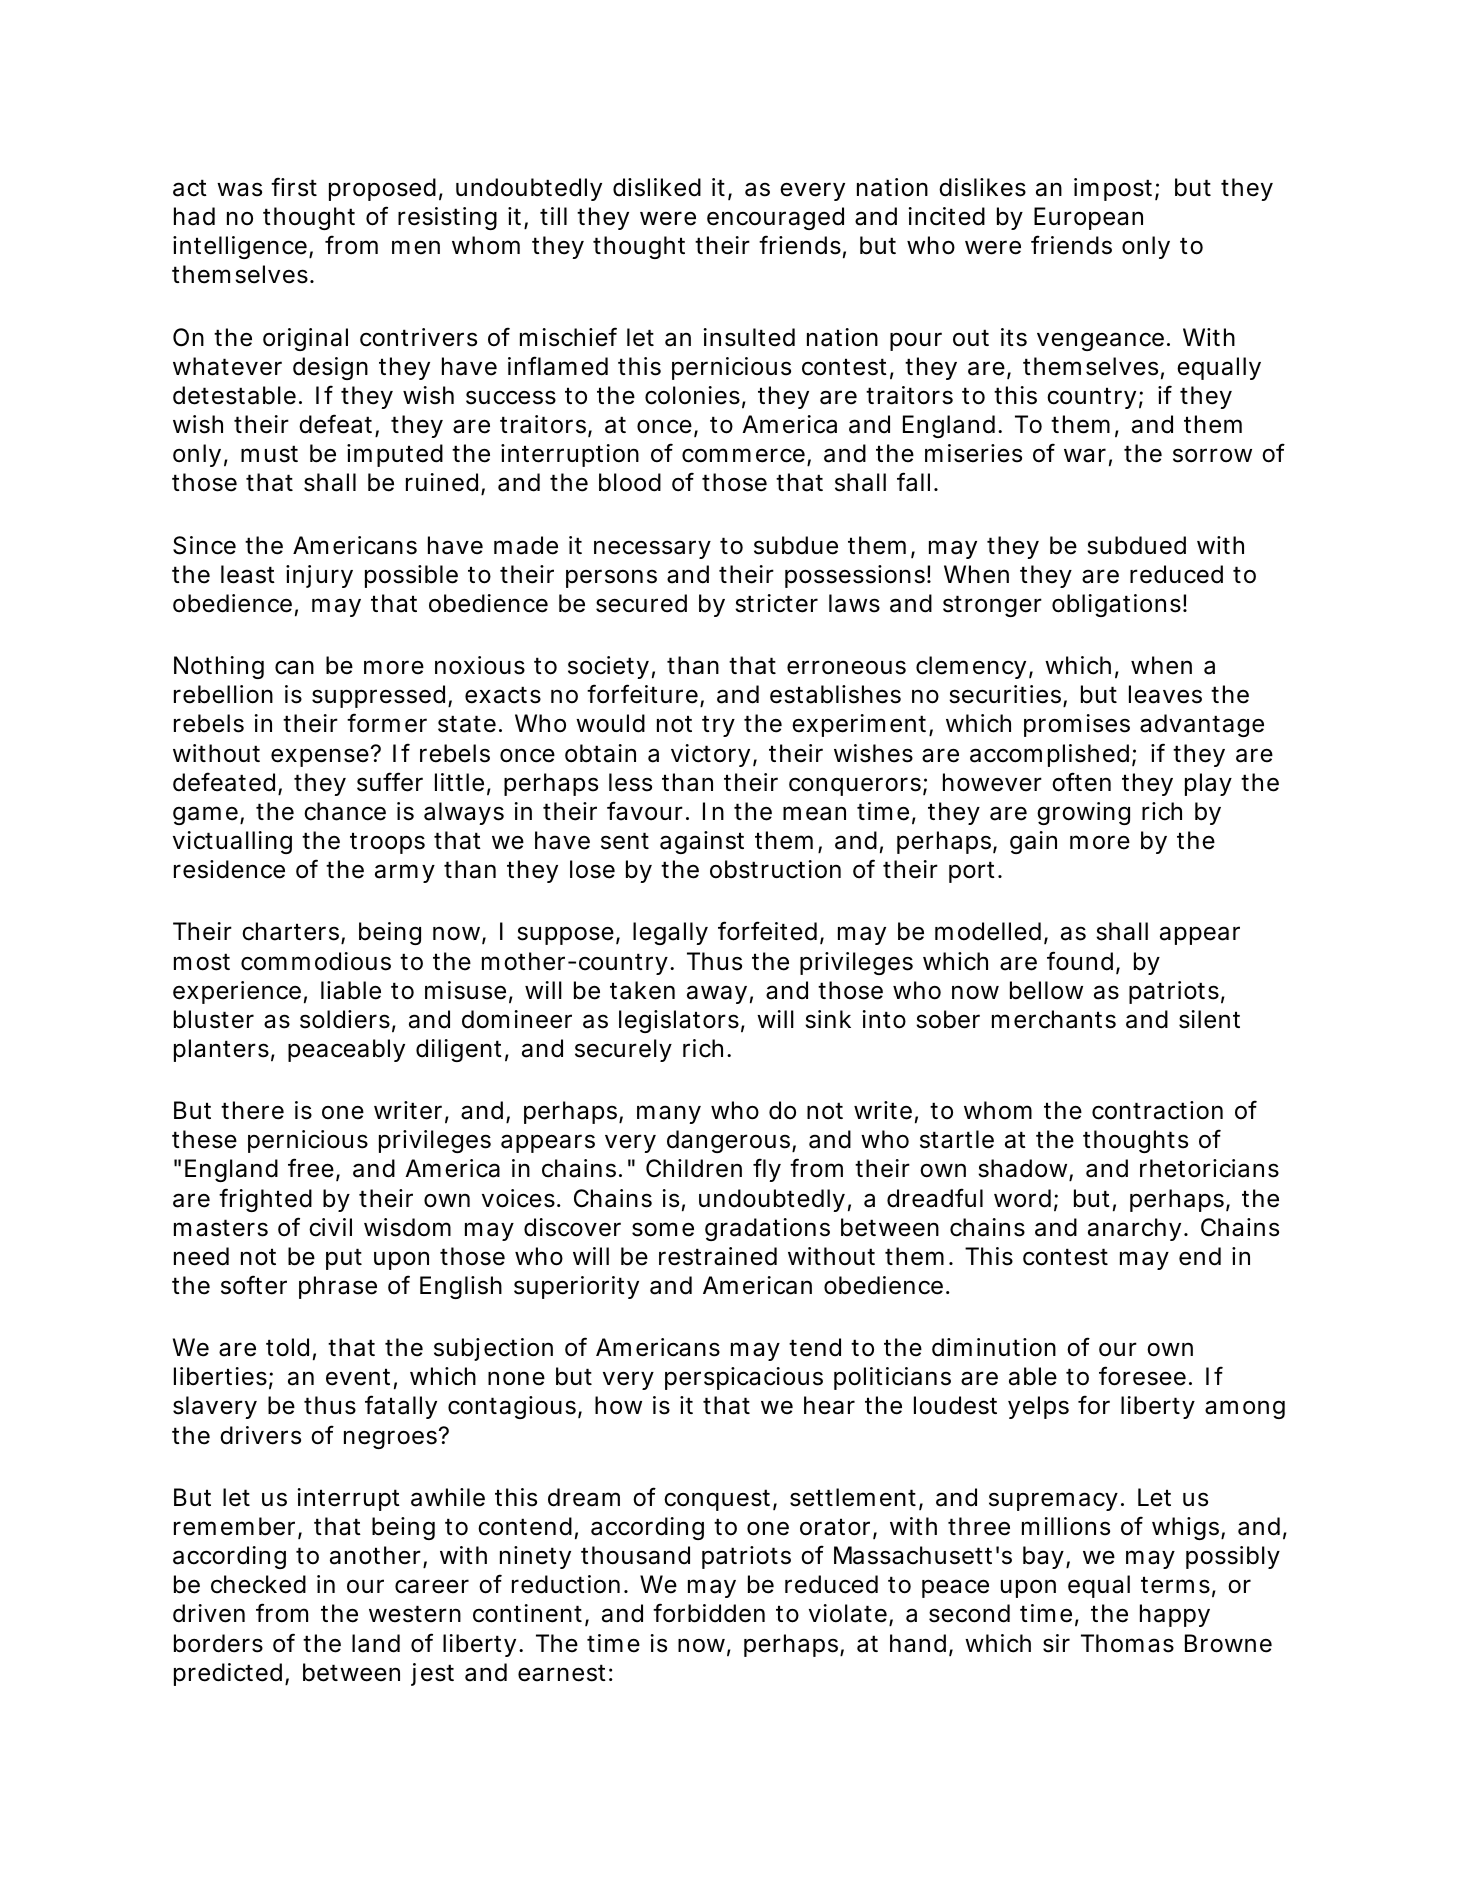 The height and width of the screenshot is (1895, 1464). What do you see at coordinates (1103, 341) in the screenshot?
I see `vengeance` at bounding box center [1103, 341].
